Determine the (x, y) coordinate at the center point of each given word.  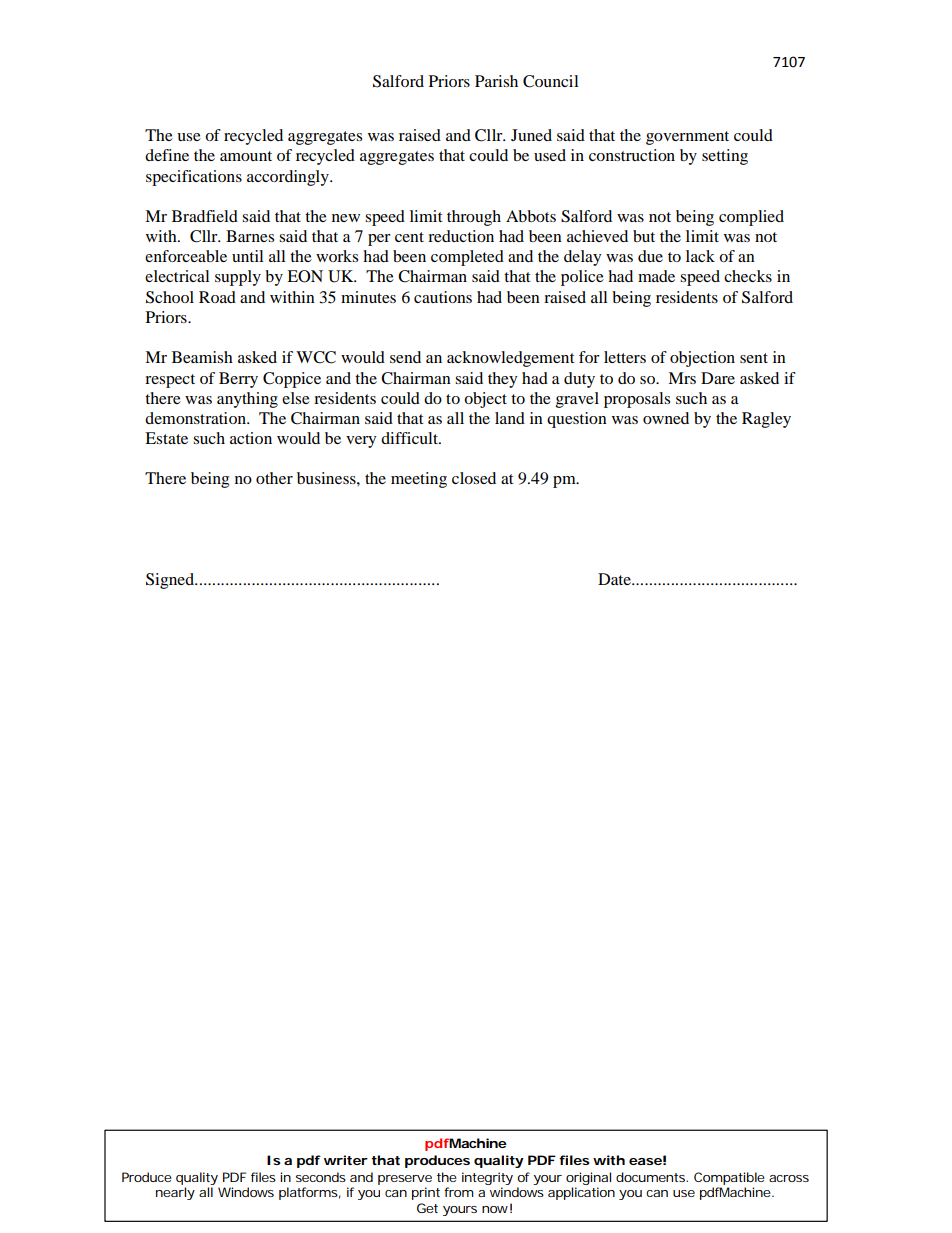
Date (615, 579)
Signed (171, 581)
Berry (238, 380)
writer (346, 1160)
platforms (310, 1193)
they (502, 380)
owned (666, 418)
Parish (496, 81)
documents (652, 1177)
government (687, 138)
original (588, 1178)
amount (246, 156)
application (581, 1193)
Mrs (682, 378)
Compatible (729, 1178)
